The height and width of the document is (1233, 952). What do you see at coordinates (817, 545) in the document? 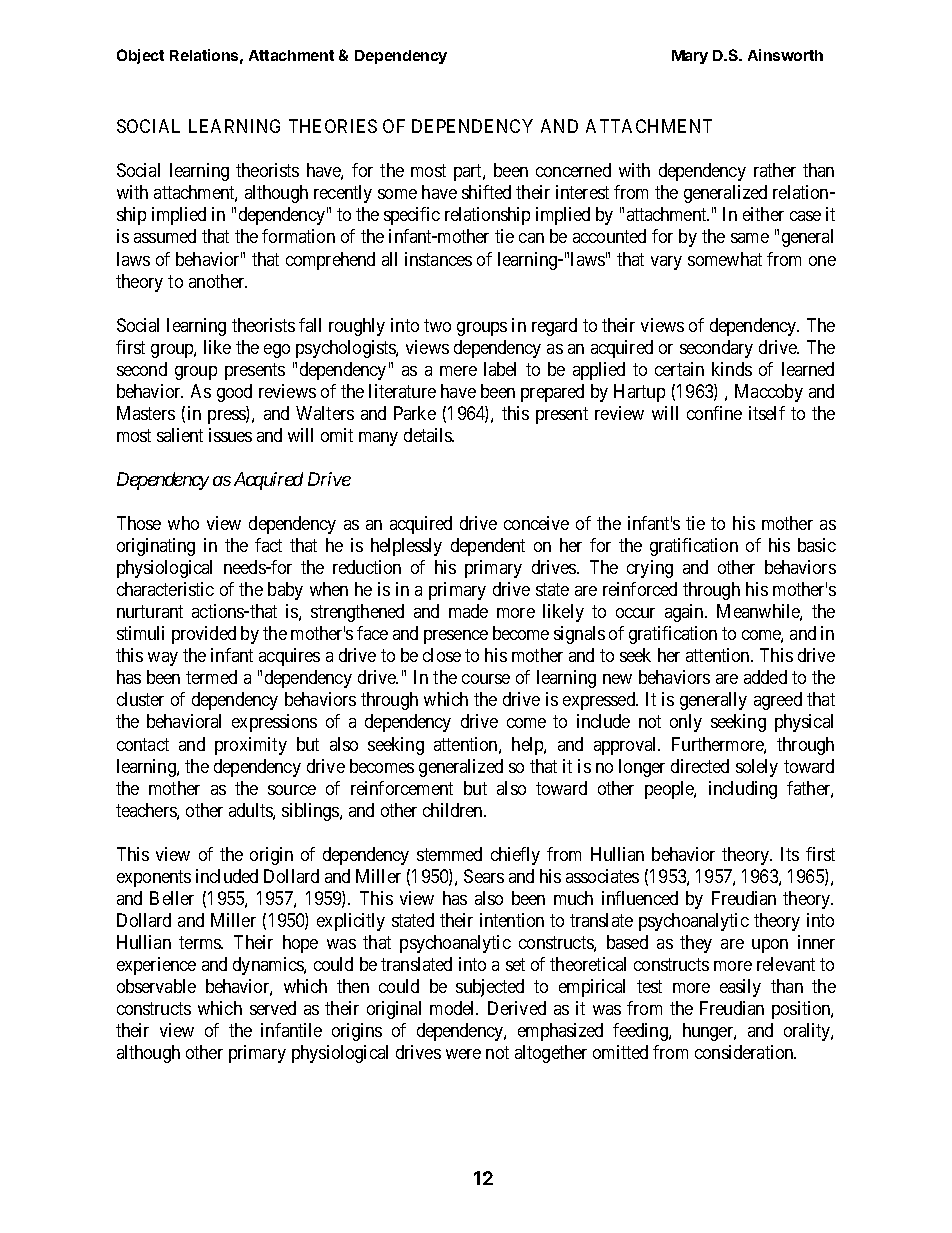
I see `basic` at bounding box center [817, 545].
